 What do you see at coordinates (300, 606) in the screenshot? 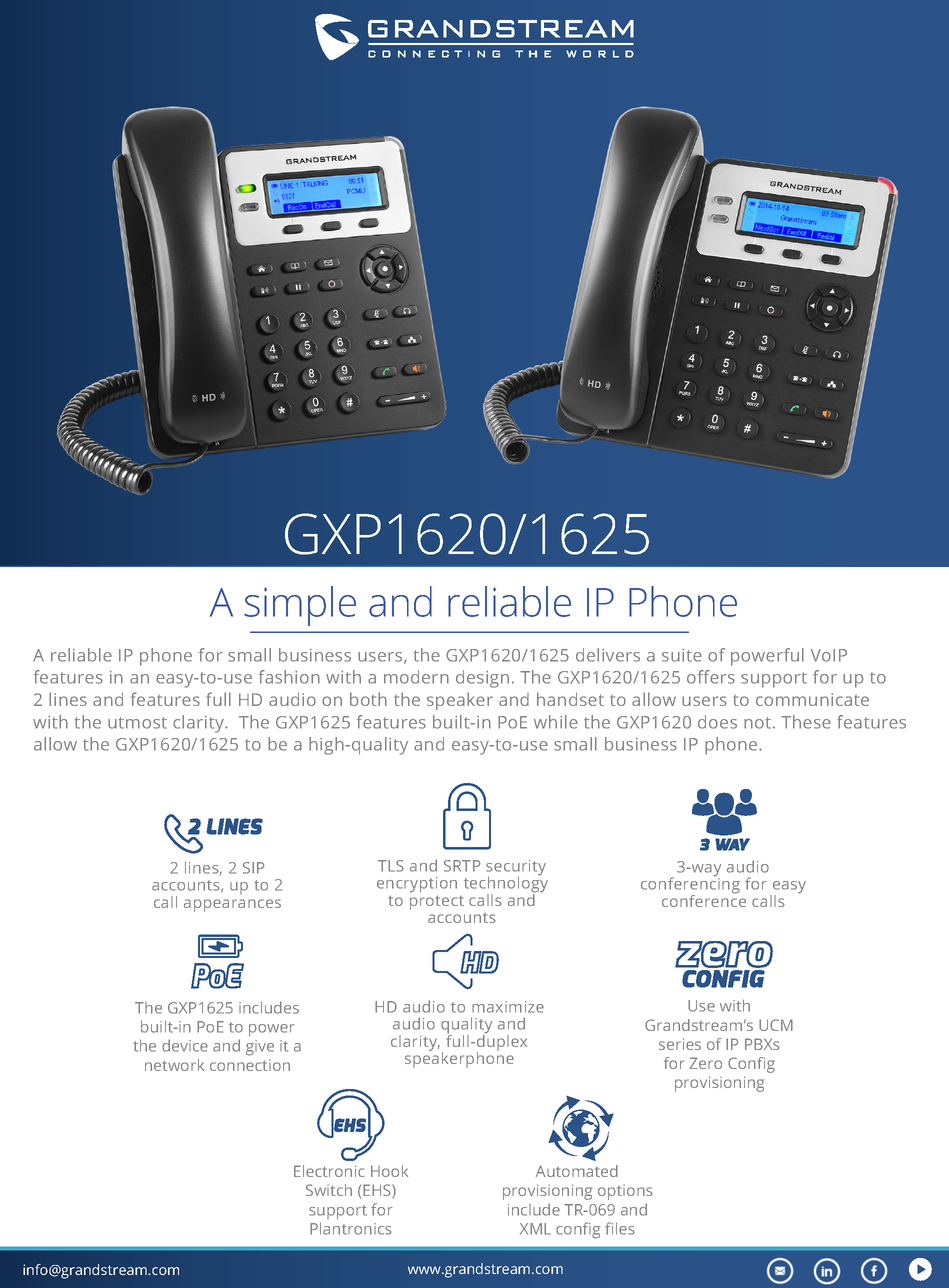
I see `simple` at bounding box center [300, 606].
